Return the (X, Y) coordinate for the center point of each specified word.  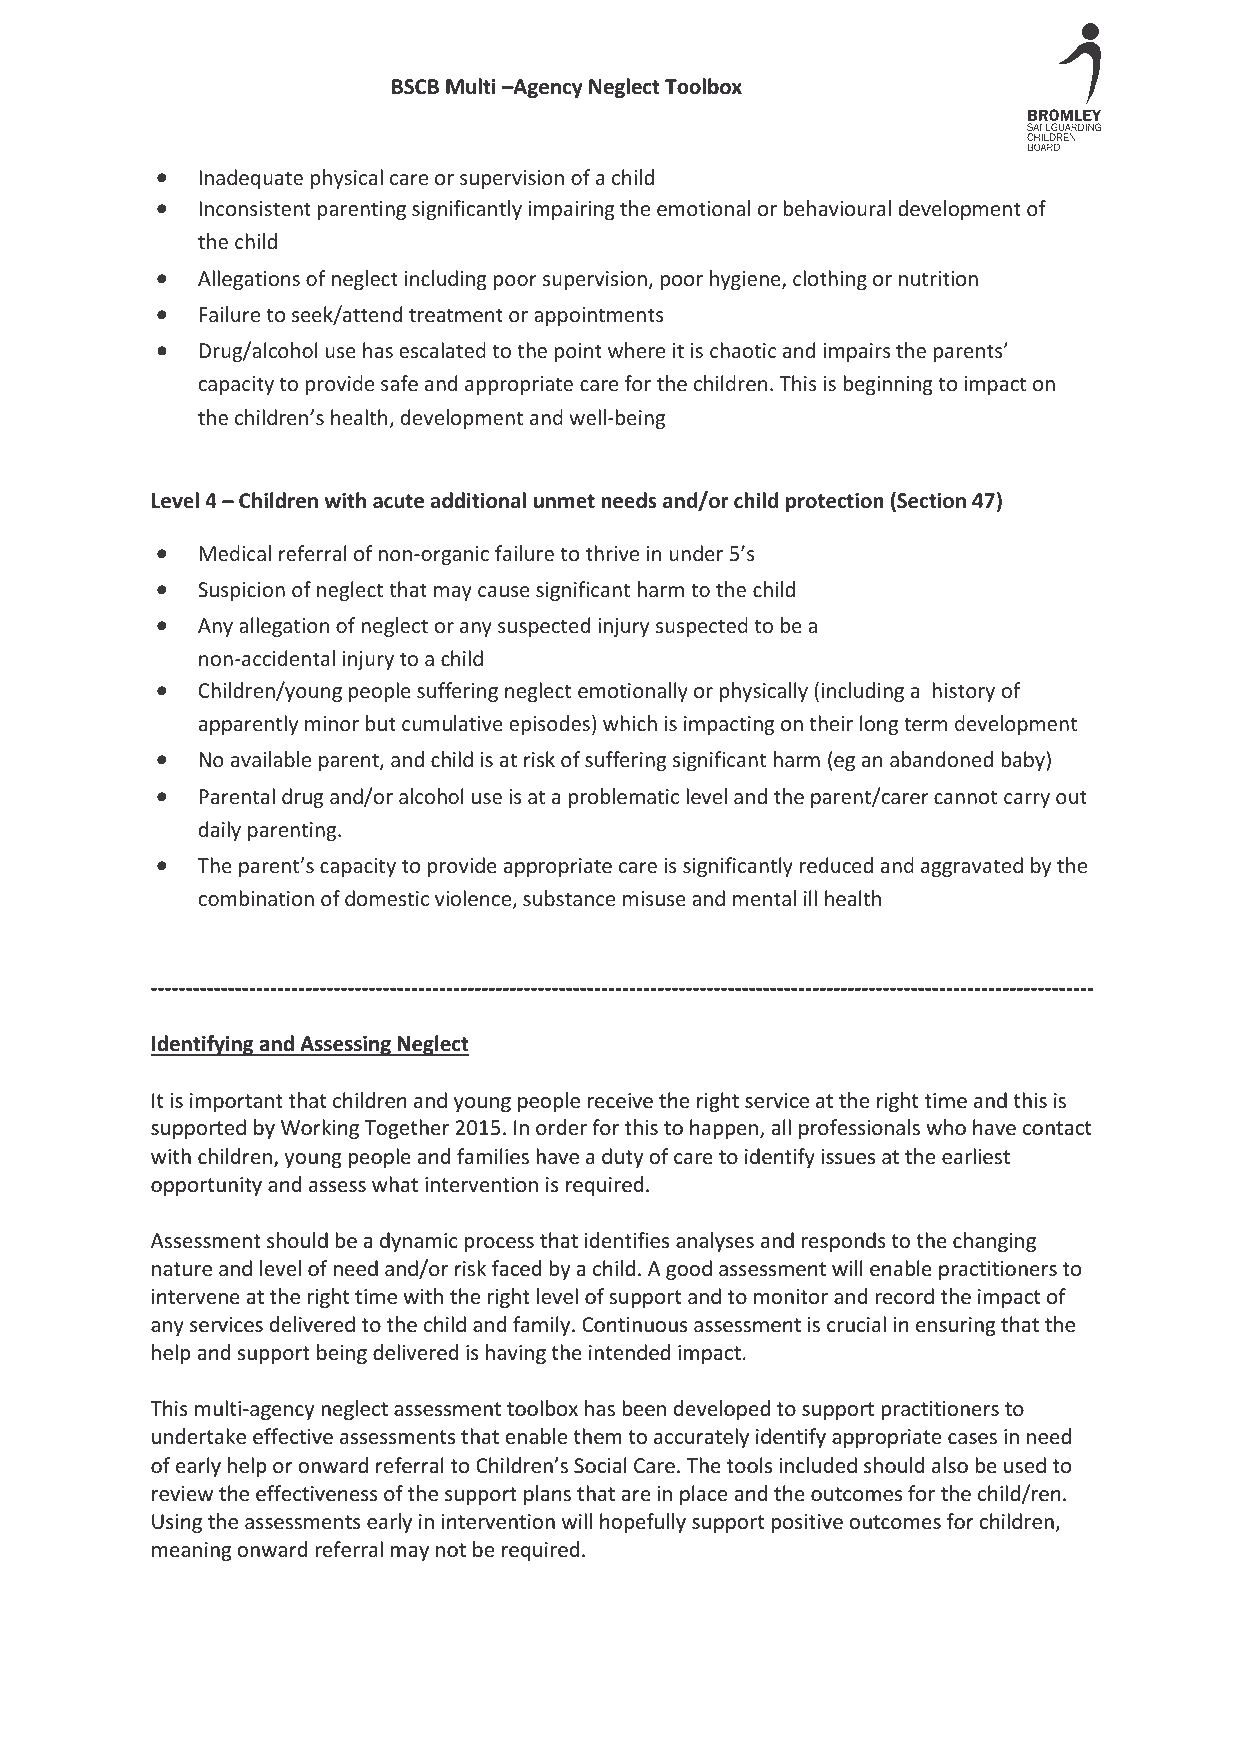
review (182, 1494)
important (236, 1102)
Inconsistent (255, 208)
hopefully (643, 1523)
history (963, 692)
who (946, 1127)
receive (620, 1101)
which (630, 723)
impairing (572, 210)
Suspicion (241, 591)
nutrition (938, 278)
